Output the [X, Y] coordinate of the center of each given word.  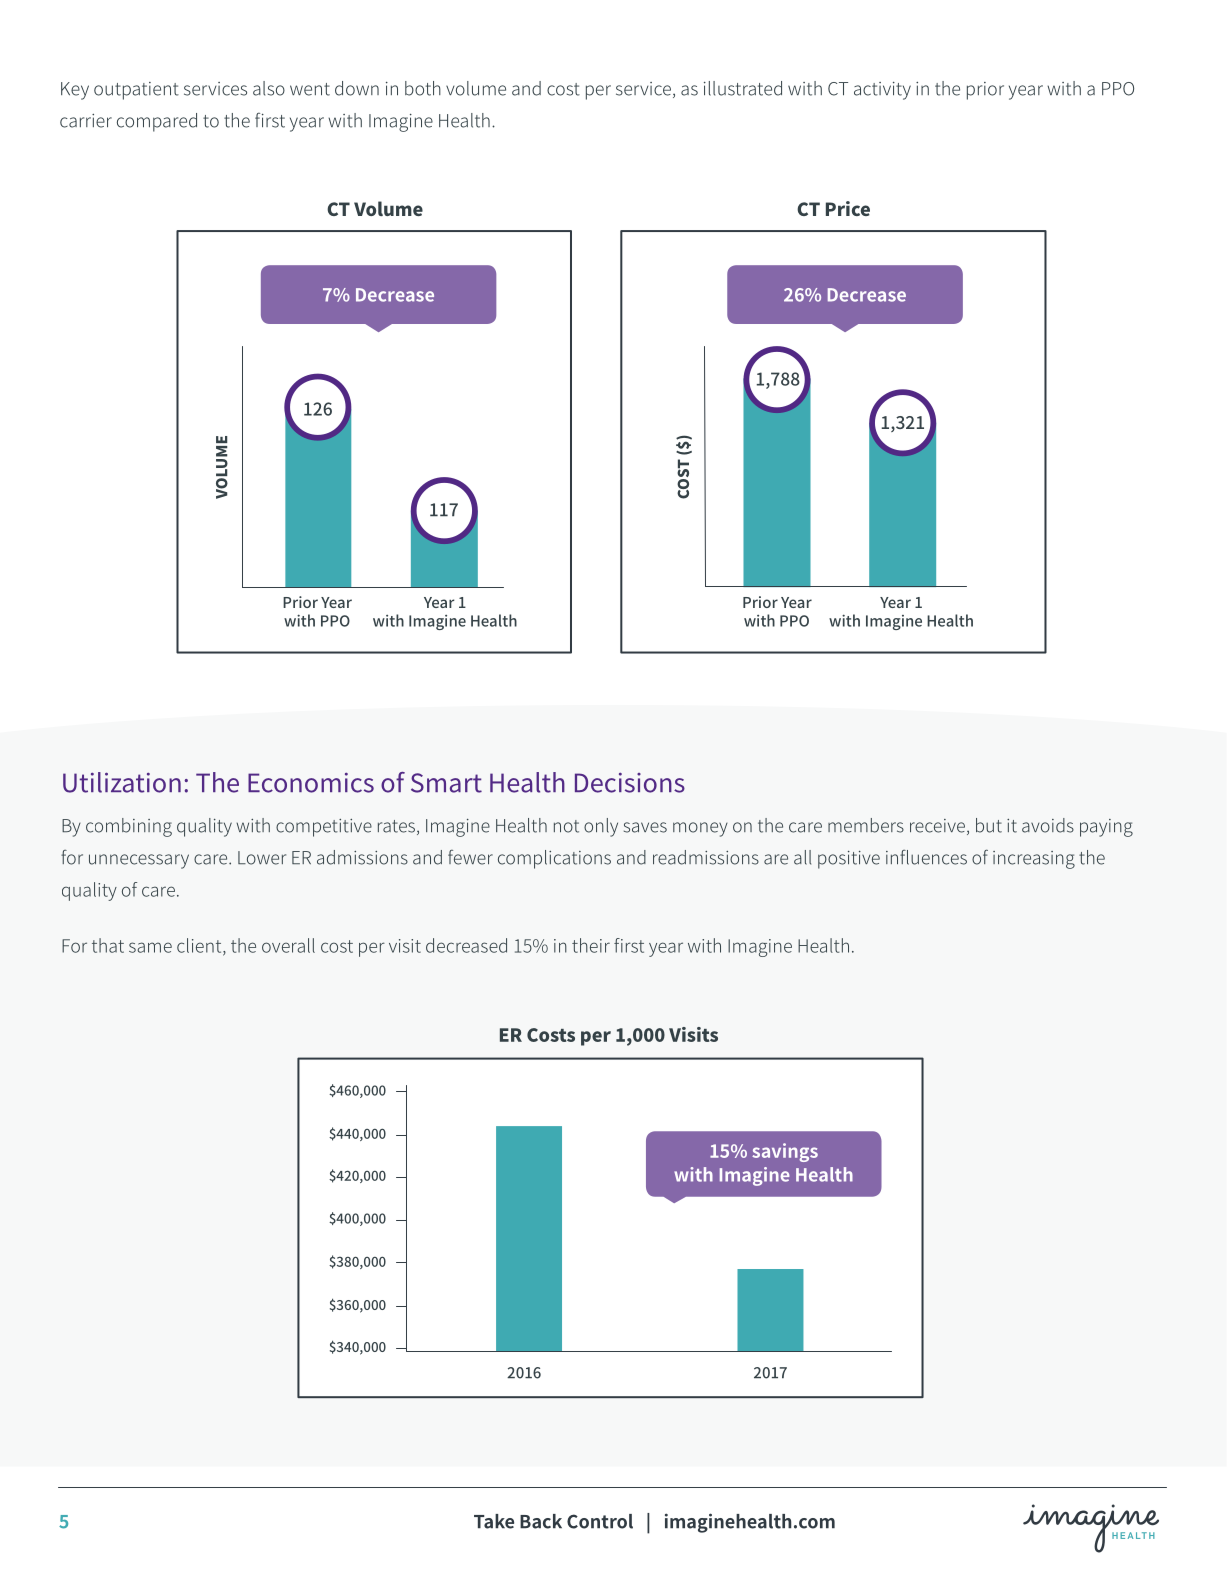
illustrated [743, 88]
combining [129, 827]
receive [937, 826]
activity [882, 91]
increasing [1034, 860]
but [989, 825]
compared [157, 122]
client [200, 946]
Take [494, 1521]
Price [848, 208]
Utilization [122, 782]
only [601, 827]
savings [785, 1152]
